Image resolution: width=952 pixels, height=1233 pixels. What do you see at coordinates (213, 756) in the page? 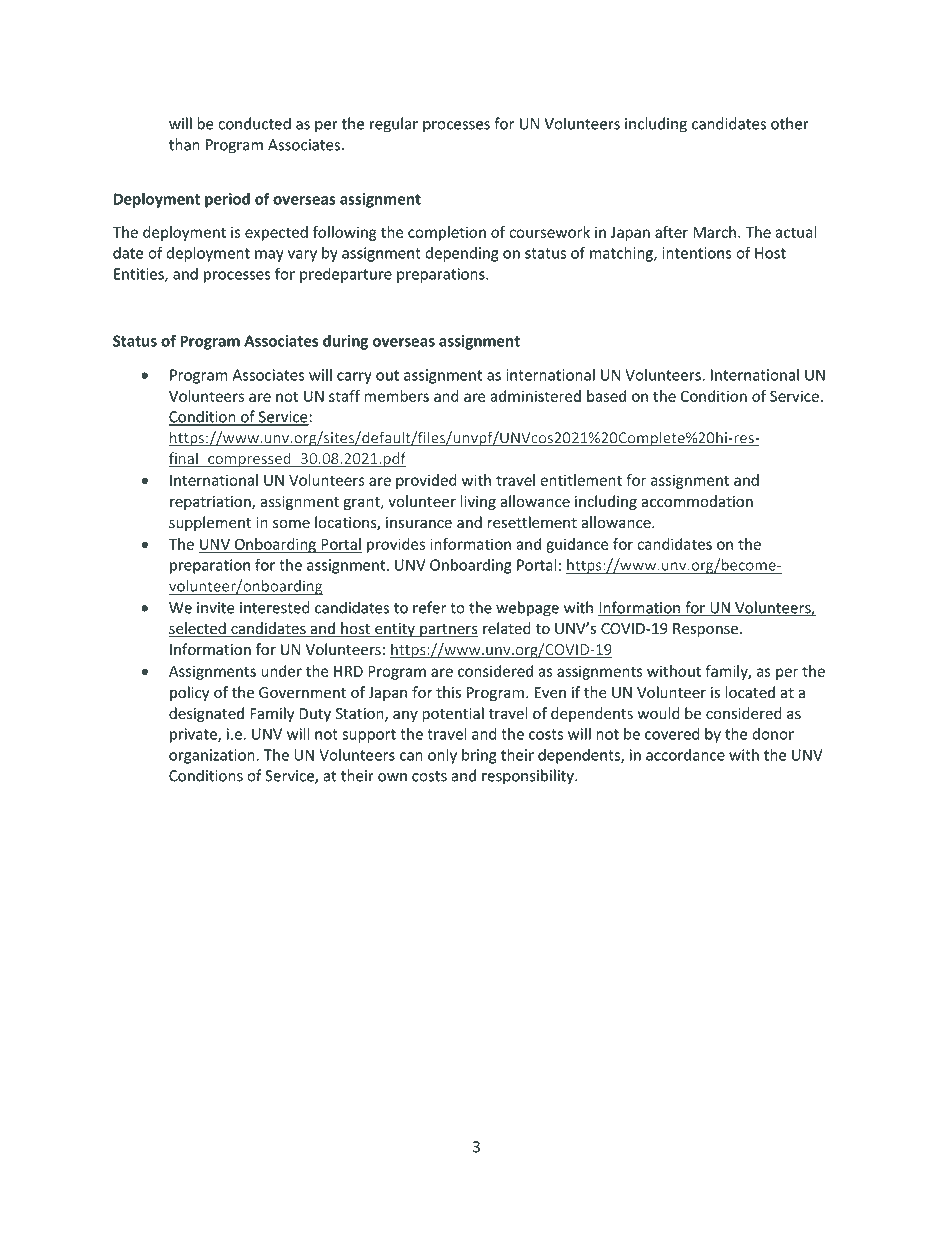
I see `organization` at bounding box center [213, 756].
